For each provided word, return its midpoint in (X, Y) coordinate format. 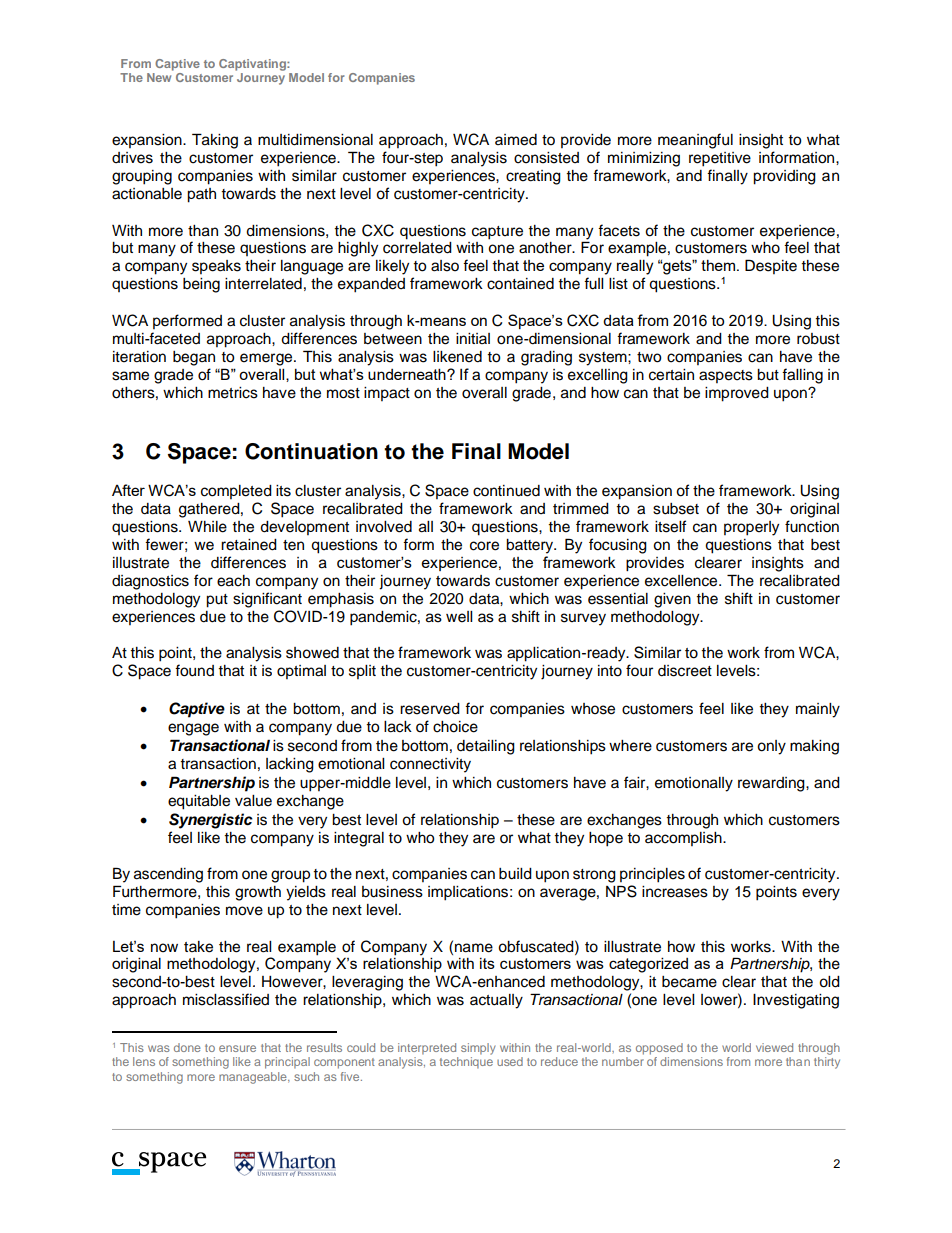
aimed (516, 140)
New (159, 77)
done (187, 1047)
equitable (199, 802)
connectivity (430, 765)
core (484, 546)
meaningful (695, 141)
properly (751, 528)
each (233, 581)
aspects (726, 376)
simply (478, 1049)
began (194, 358)
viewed (774, 1047)
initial (473, 338)
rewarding (772, 784)
